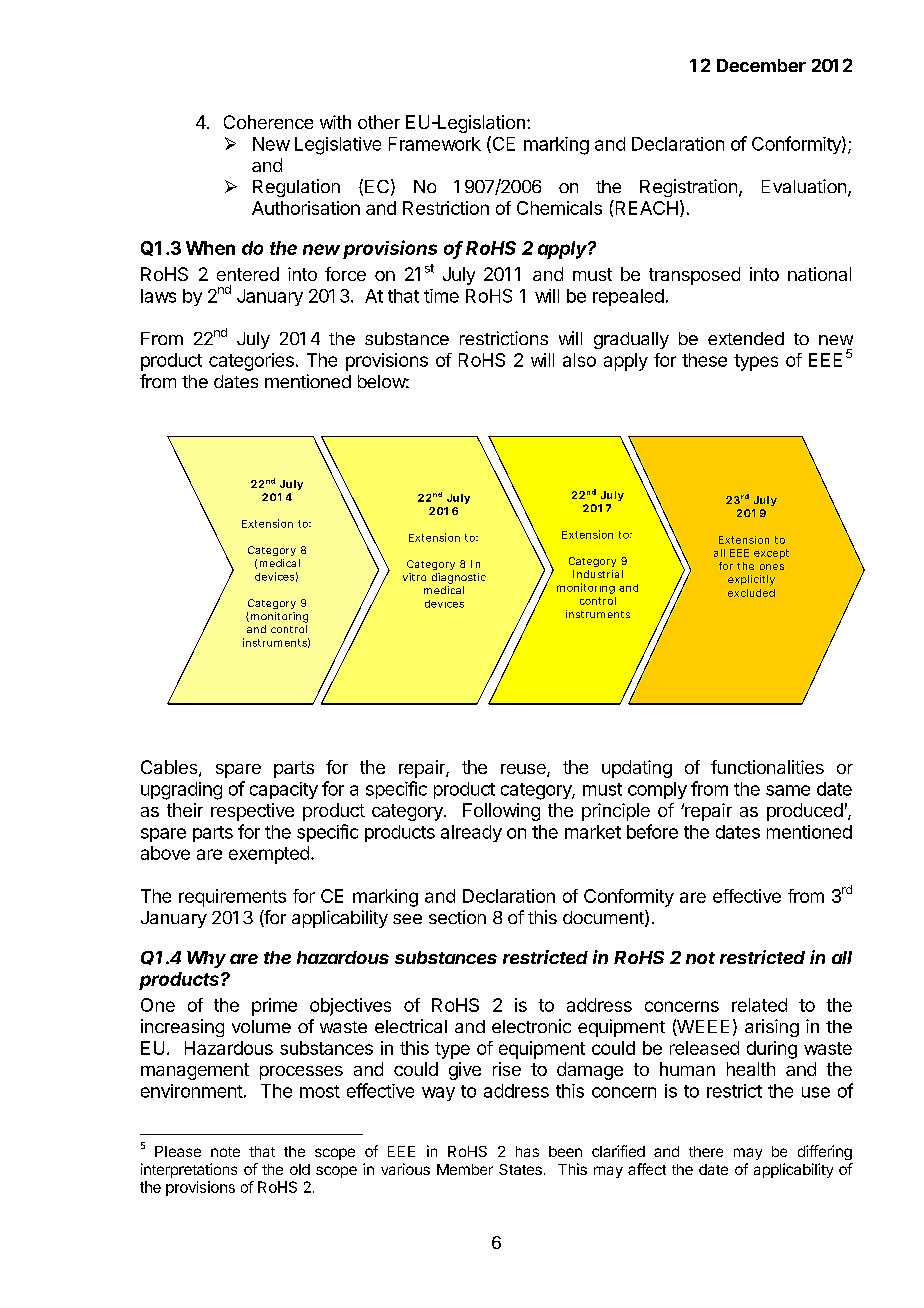  Describe the element at coordinates (268, 122) in the screenshot. I see `Coherence` at that location.
